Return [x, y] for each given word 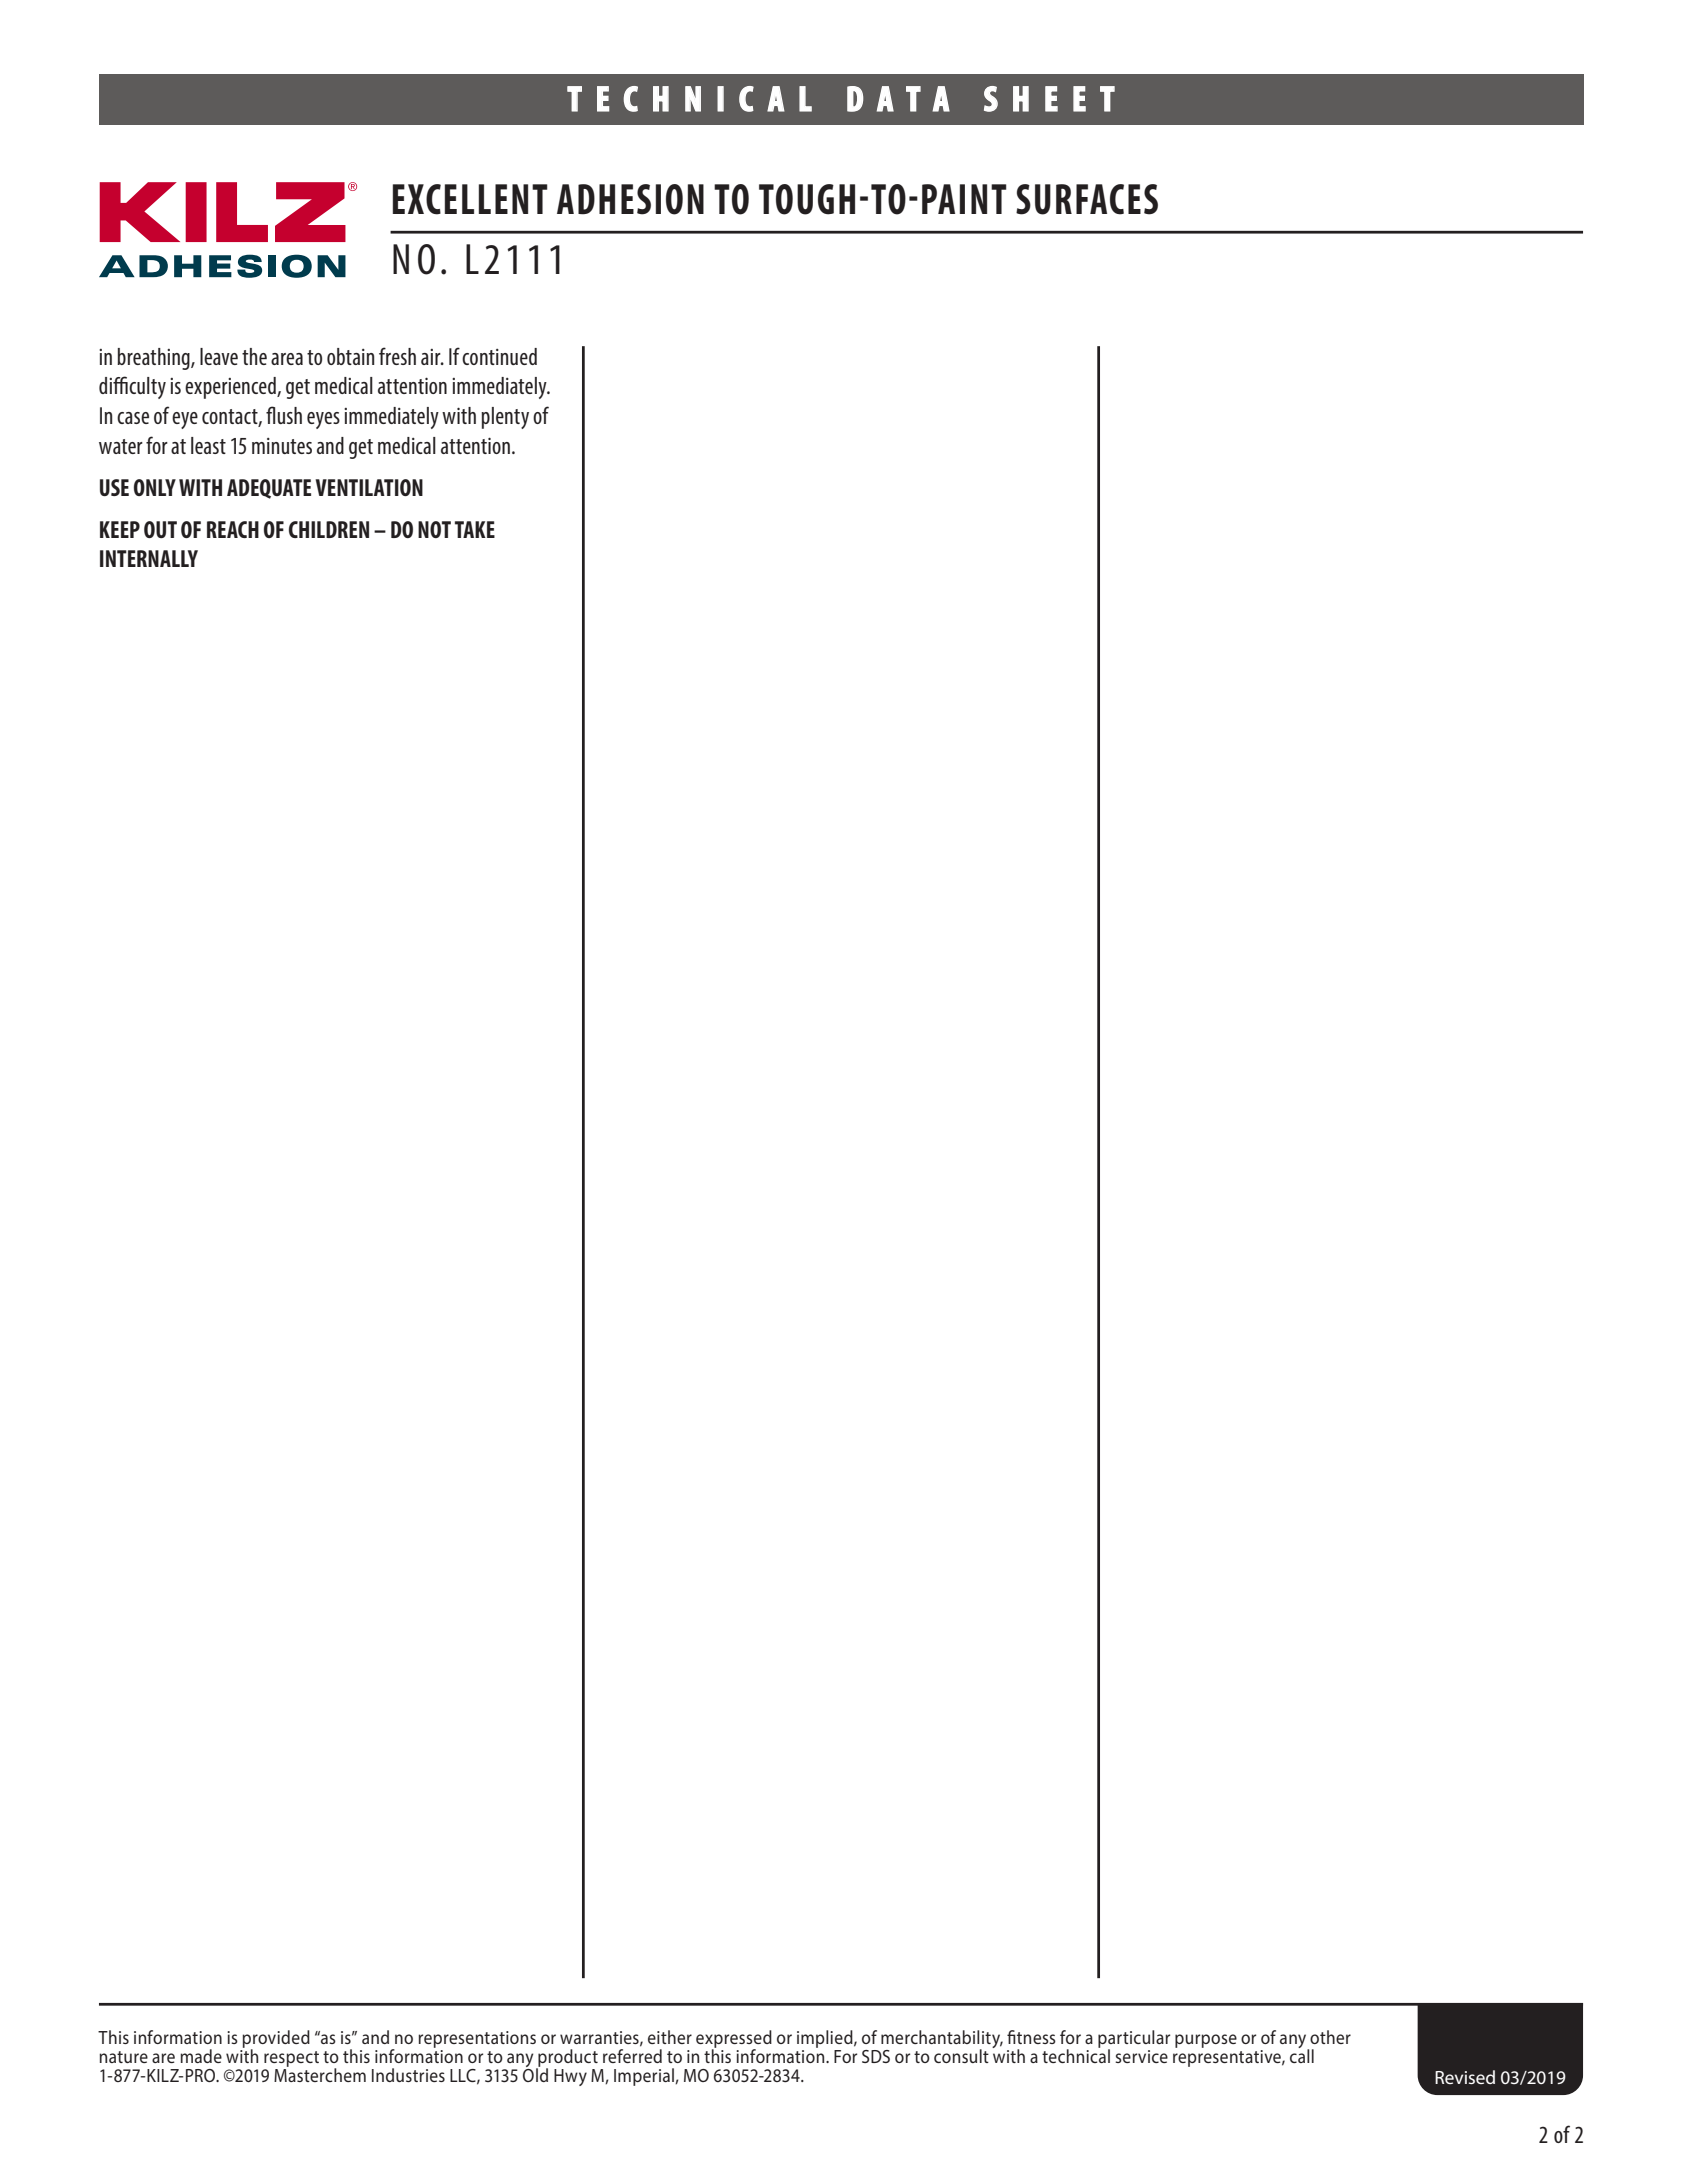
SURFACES [1087, 199]
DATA [898, 99]
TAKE [475, 529]
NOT [434, 529]
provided [276, 2040]
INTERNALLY [149, 558]
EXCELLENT [470, 199]
